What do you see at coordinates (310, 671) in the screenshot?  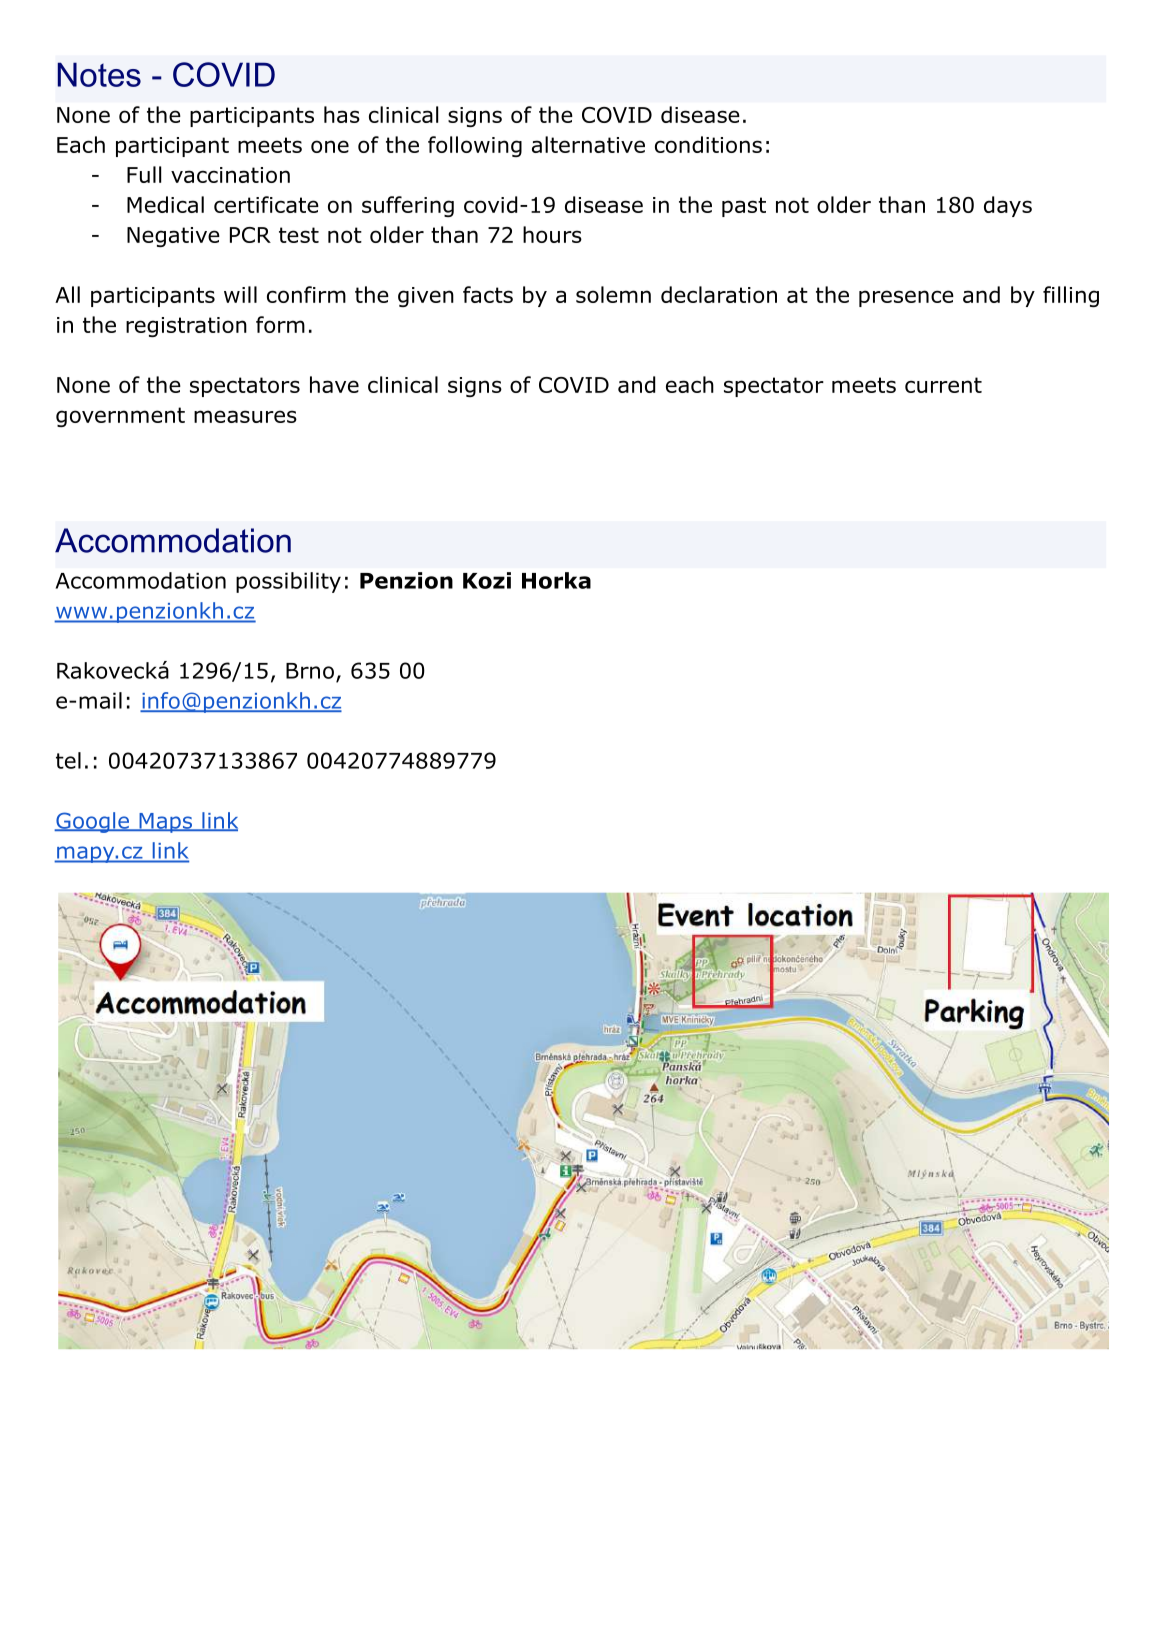 I see `Brno` at bounding box center [310, 671].
